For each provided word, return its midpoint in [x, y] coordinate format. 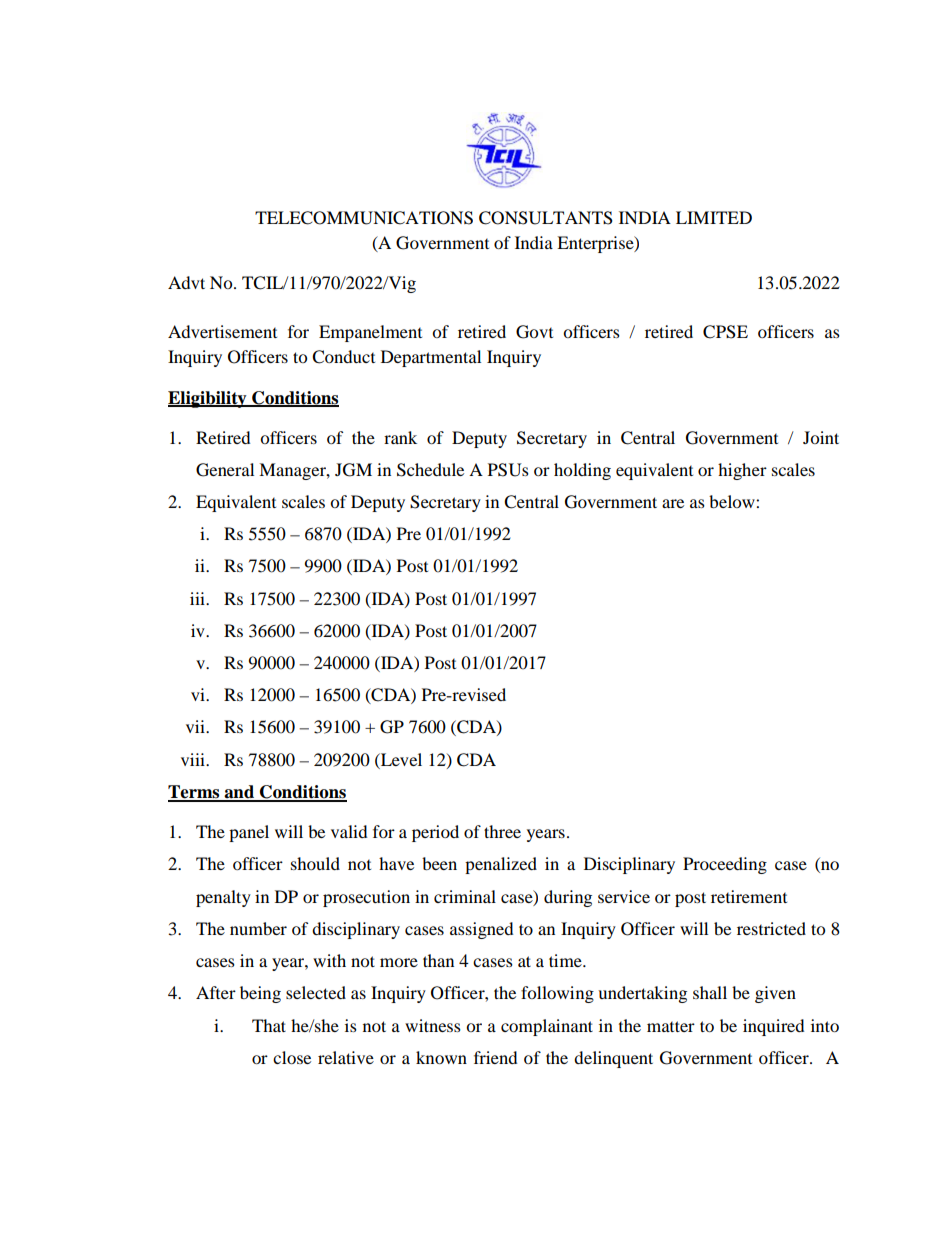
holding [582, 471]
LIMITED [714, 217]
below [733, 501]
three [502, 831]
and [239, 793]
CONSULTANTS [546, 218]
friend [495, 1057]
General [225, 470]
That [269, 1025]
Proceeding [725, 865]
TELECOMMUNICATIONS [364, 218]
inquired [773, 1027]
